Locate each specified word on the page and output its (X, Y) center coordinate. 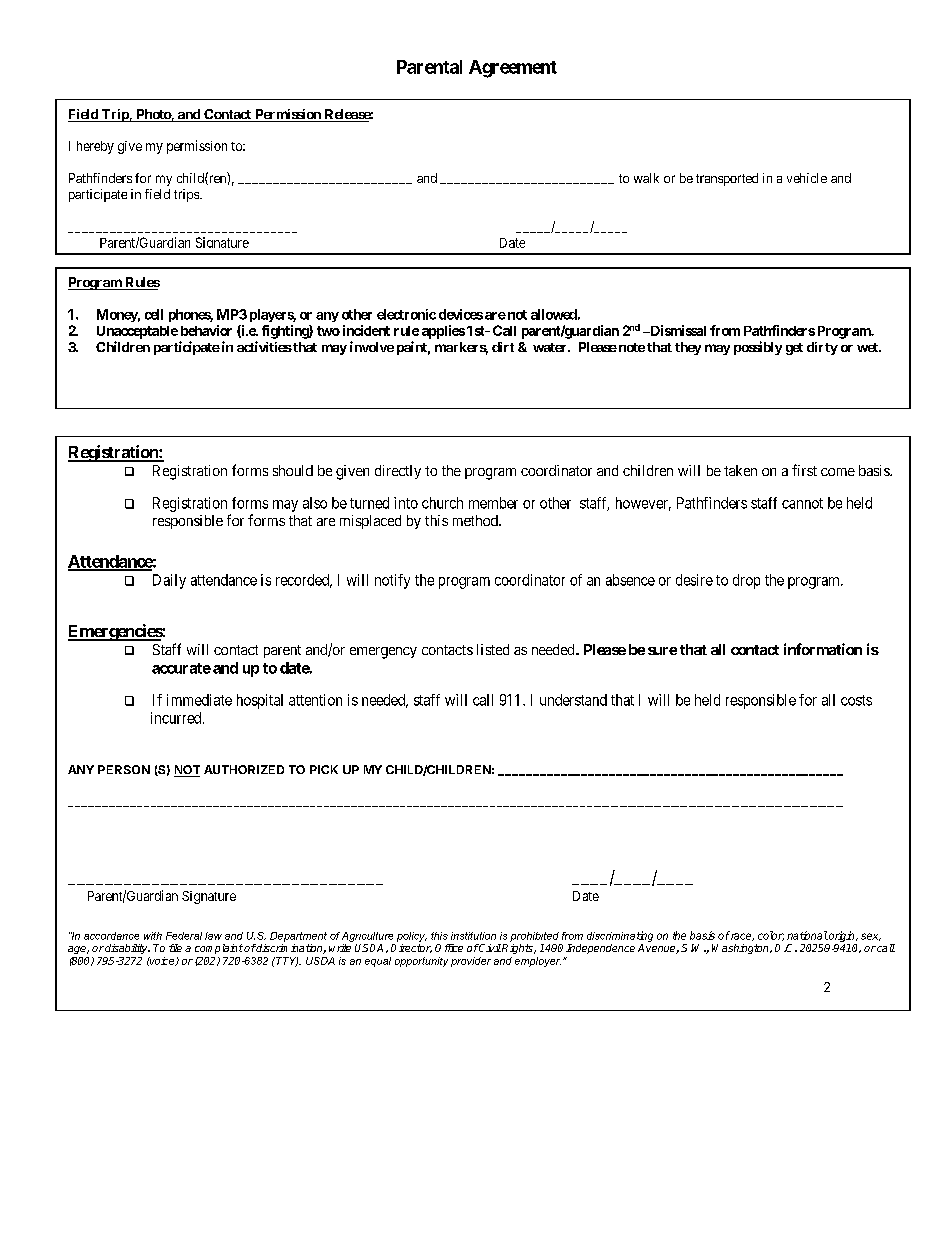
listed (493, 649)
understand (573, 700)
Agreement (513, 69)
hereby (95, 147)
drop (746, 581)
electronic (406, 314)
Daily (169, 581)
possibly (758, 348)
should (293, 470)
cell (154, 314)
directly (398, 472)
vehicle (807, 178)
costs (856, 700)
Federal (184, 936)
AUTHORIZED (244, 769)
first (804, 470)
